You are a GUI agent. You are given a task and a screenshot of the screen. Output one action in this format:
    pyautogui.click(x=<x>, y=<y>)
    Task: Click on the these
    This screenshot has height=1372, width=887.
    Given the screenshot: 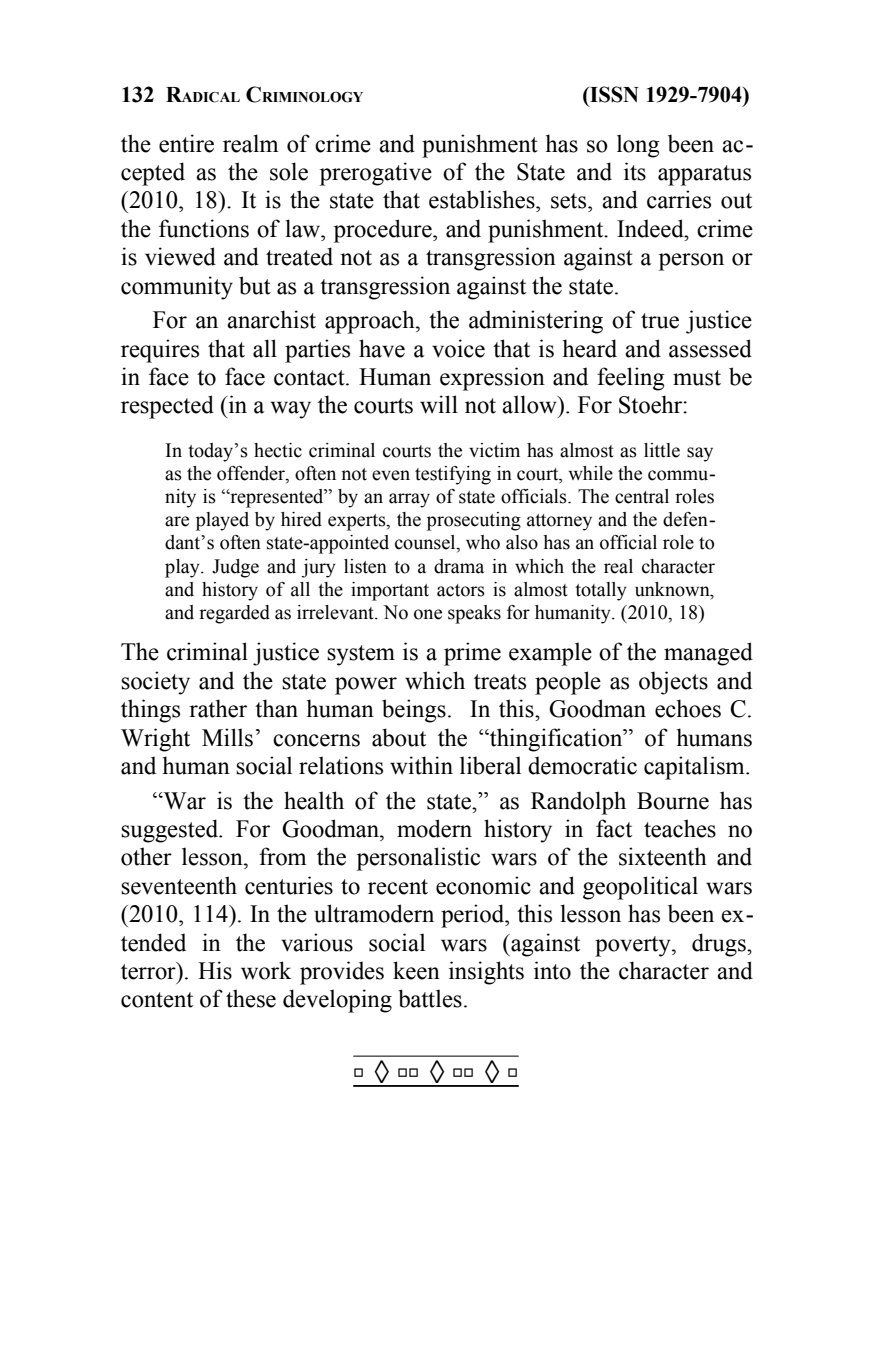 What is the action you would take?
    pyautogui.click(x=251, y=998)
